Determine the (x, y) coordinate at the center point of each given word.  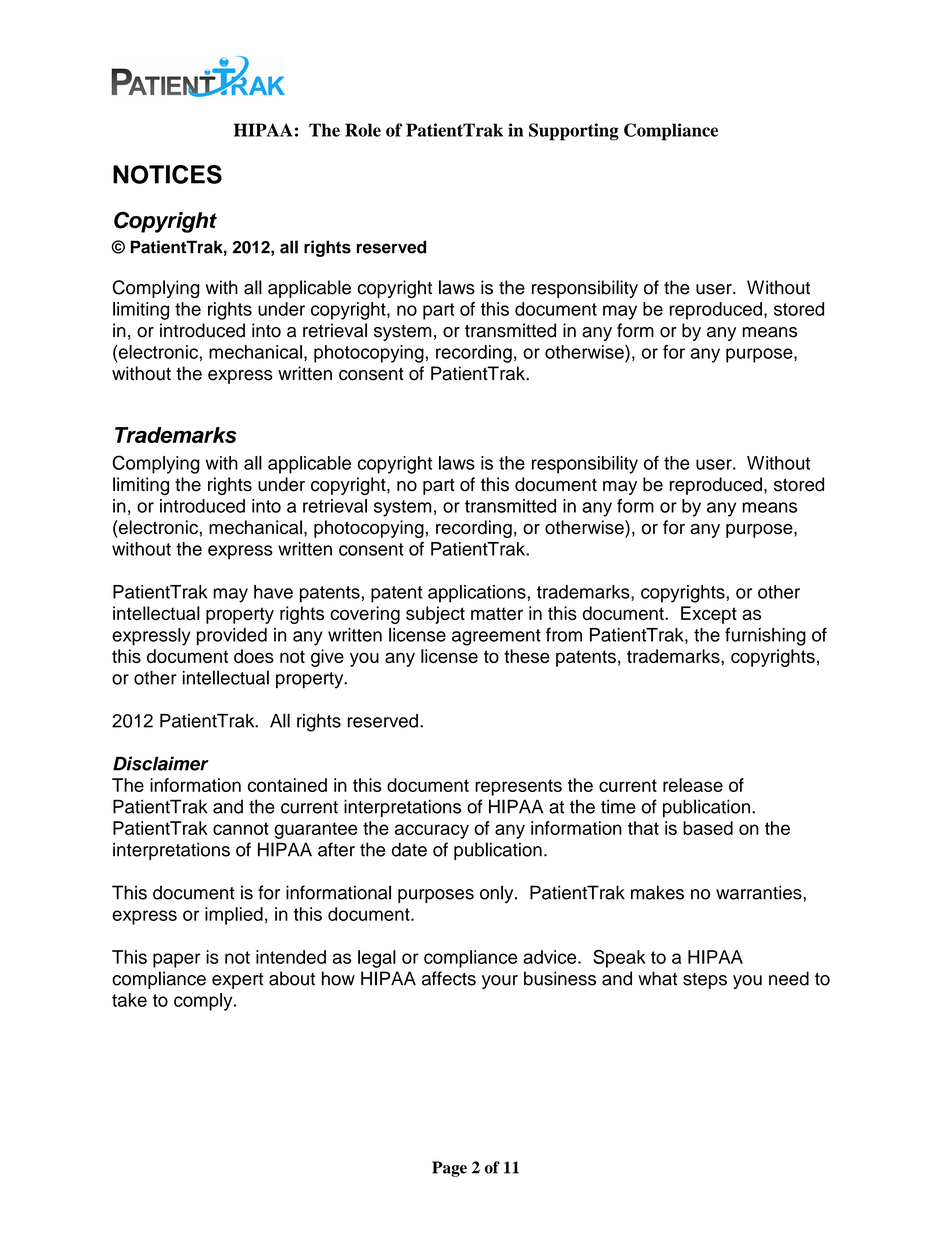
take (129, 1000)
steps (705, 981)
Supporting (574, 132)
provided (232, 637)
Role (363, 130)
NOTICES (167, 174)
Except (709, 615)
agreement (496, 637)
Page (449, 1169)
